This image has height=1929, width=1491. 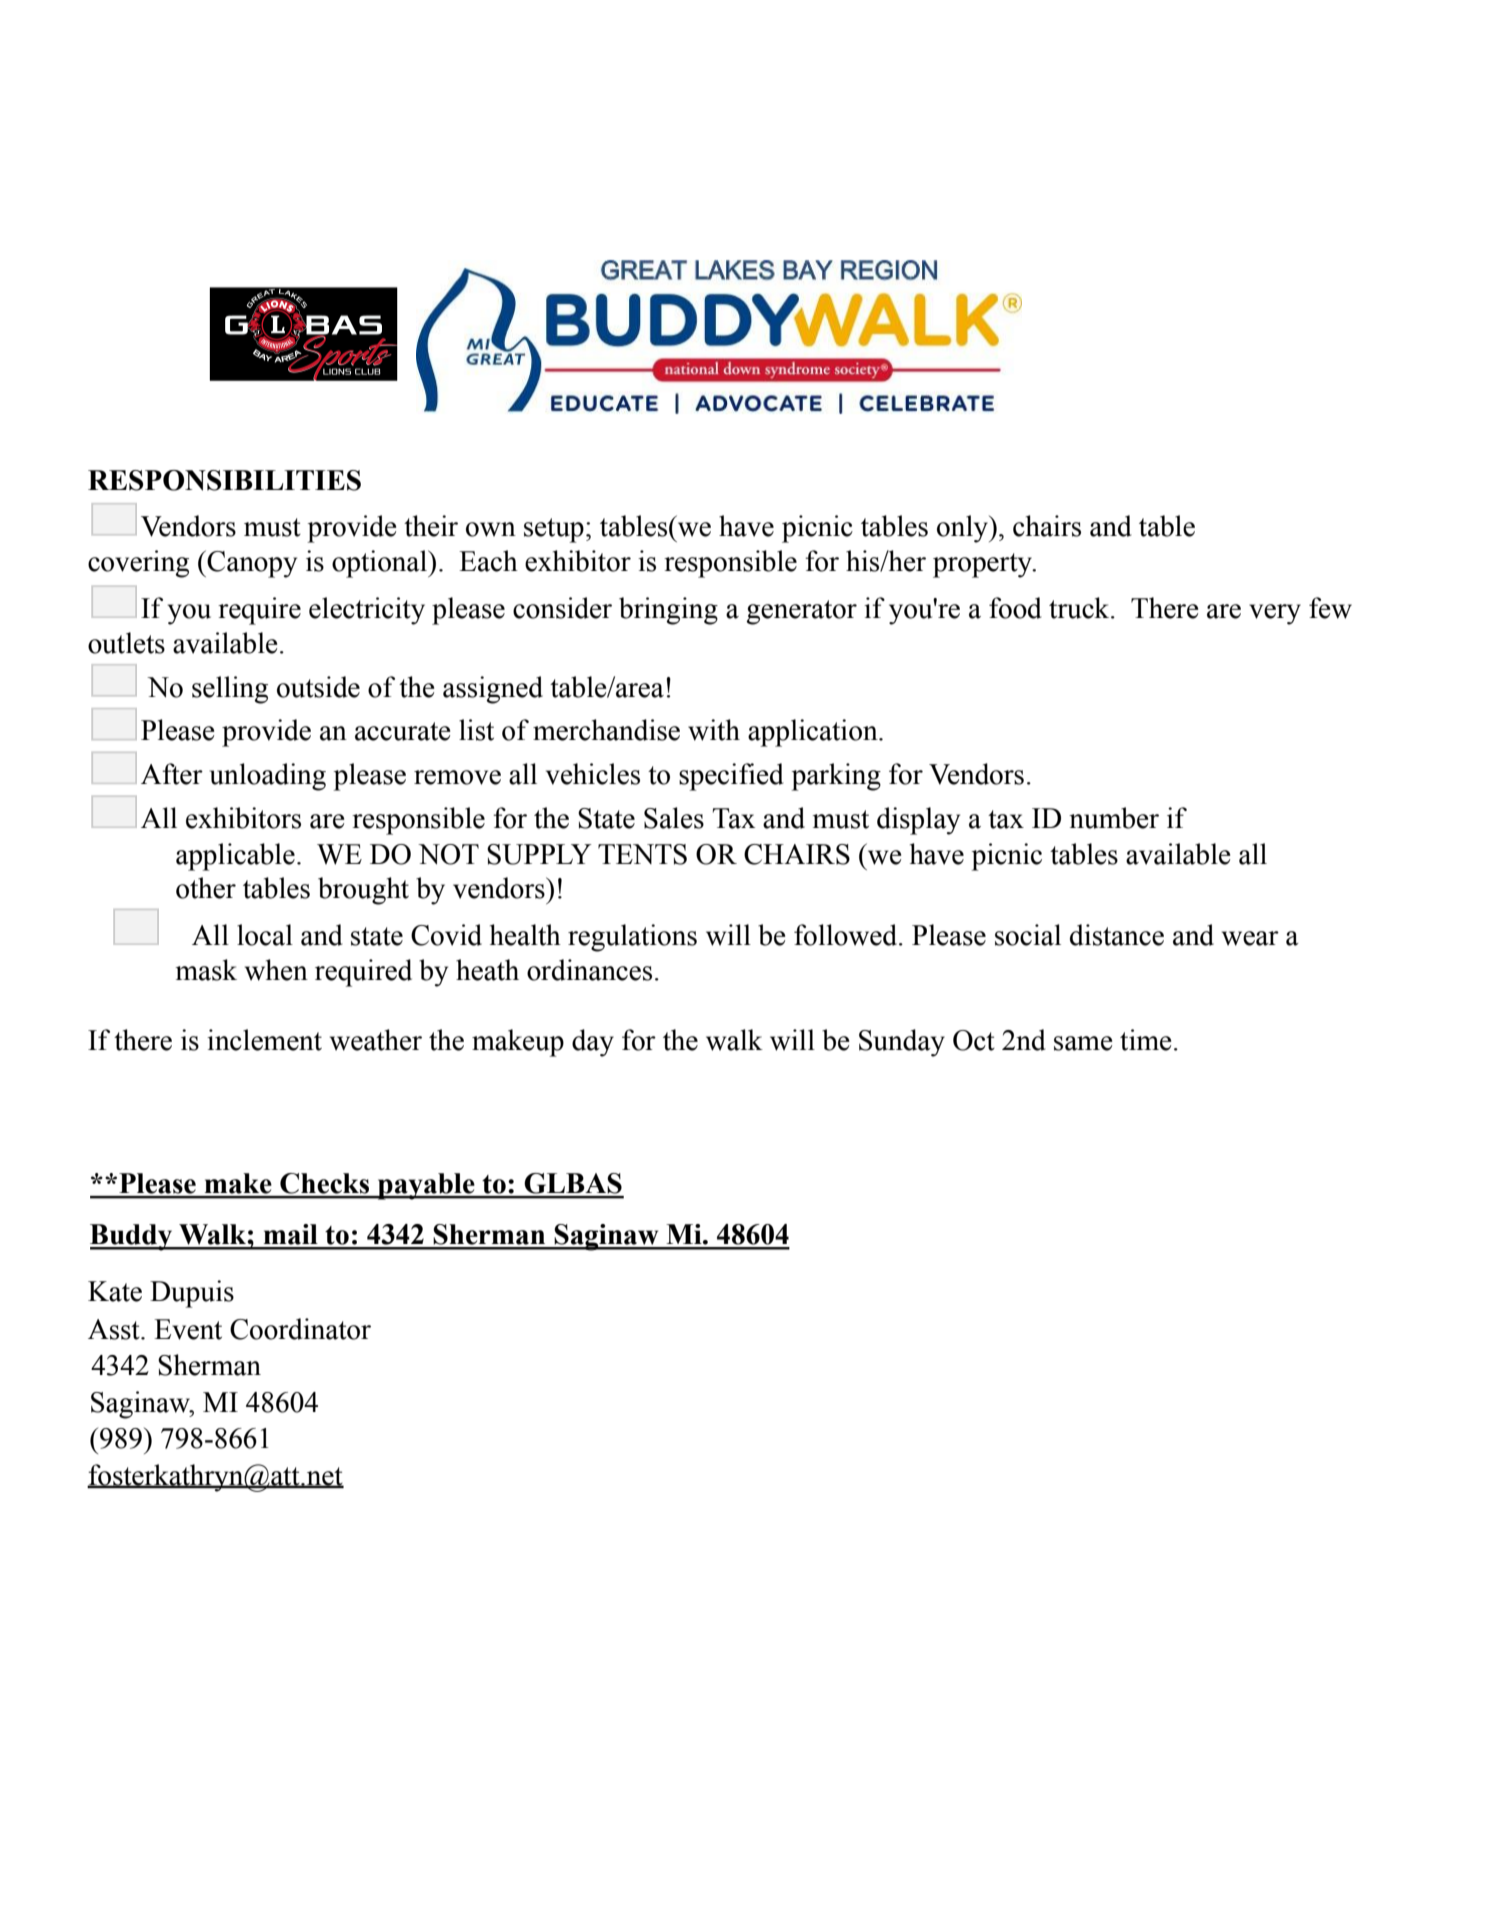 What do you see at coordinates (1114, 818) in the image?
I see `number` at bounding box center [1114, 818].
